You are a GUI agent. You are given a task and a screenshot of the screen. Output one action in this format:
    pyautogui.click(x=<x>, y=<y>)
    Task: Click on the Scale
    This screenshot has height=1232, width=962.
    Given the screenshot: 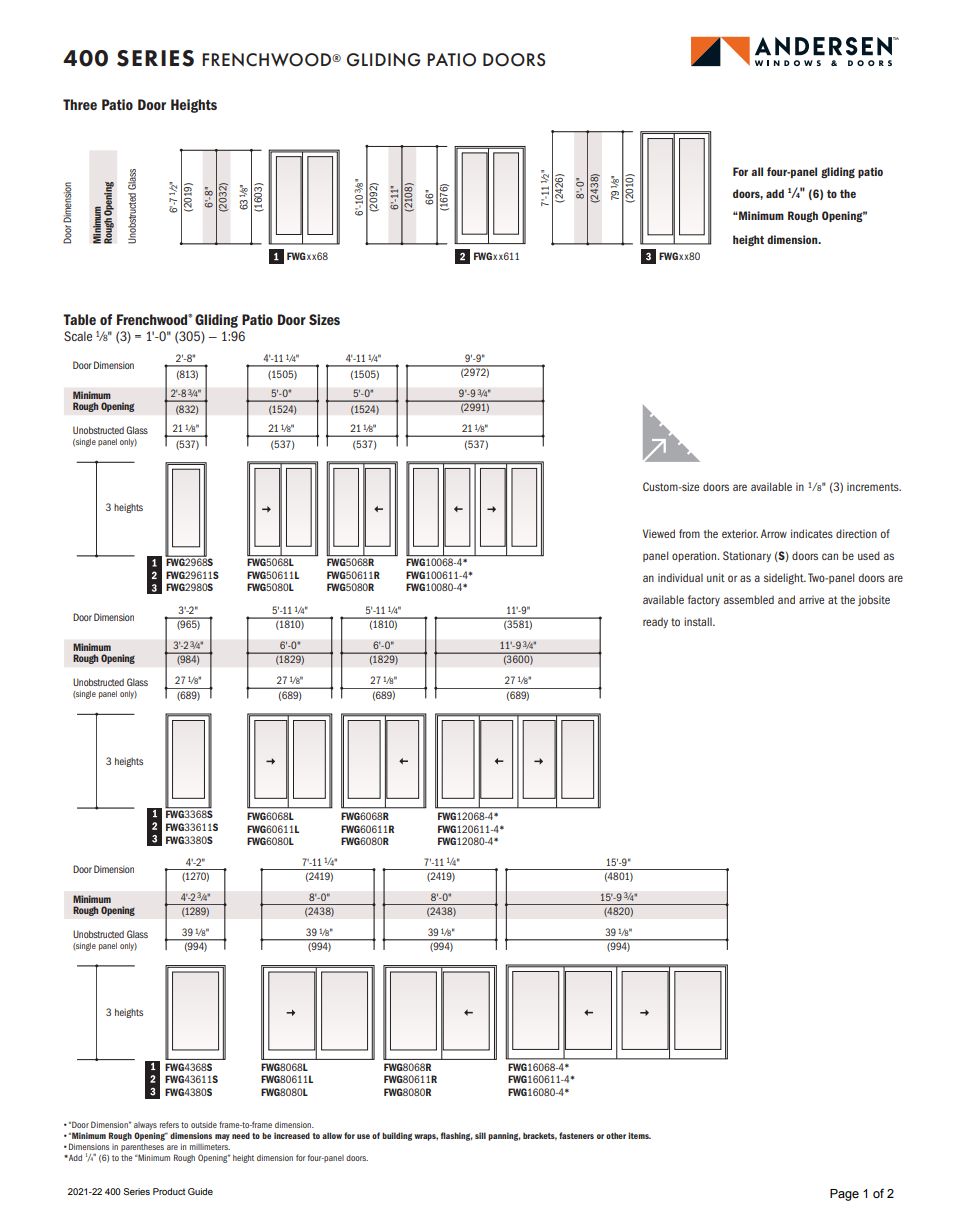 What is the action you would take?
    pyautogui.click(x=78, y=336)
